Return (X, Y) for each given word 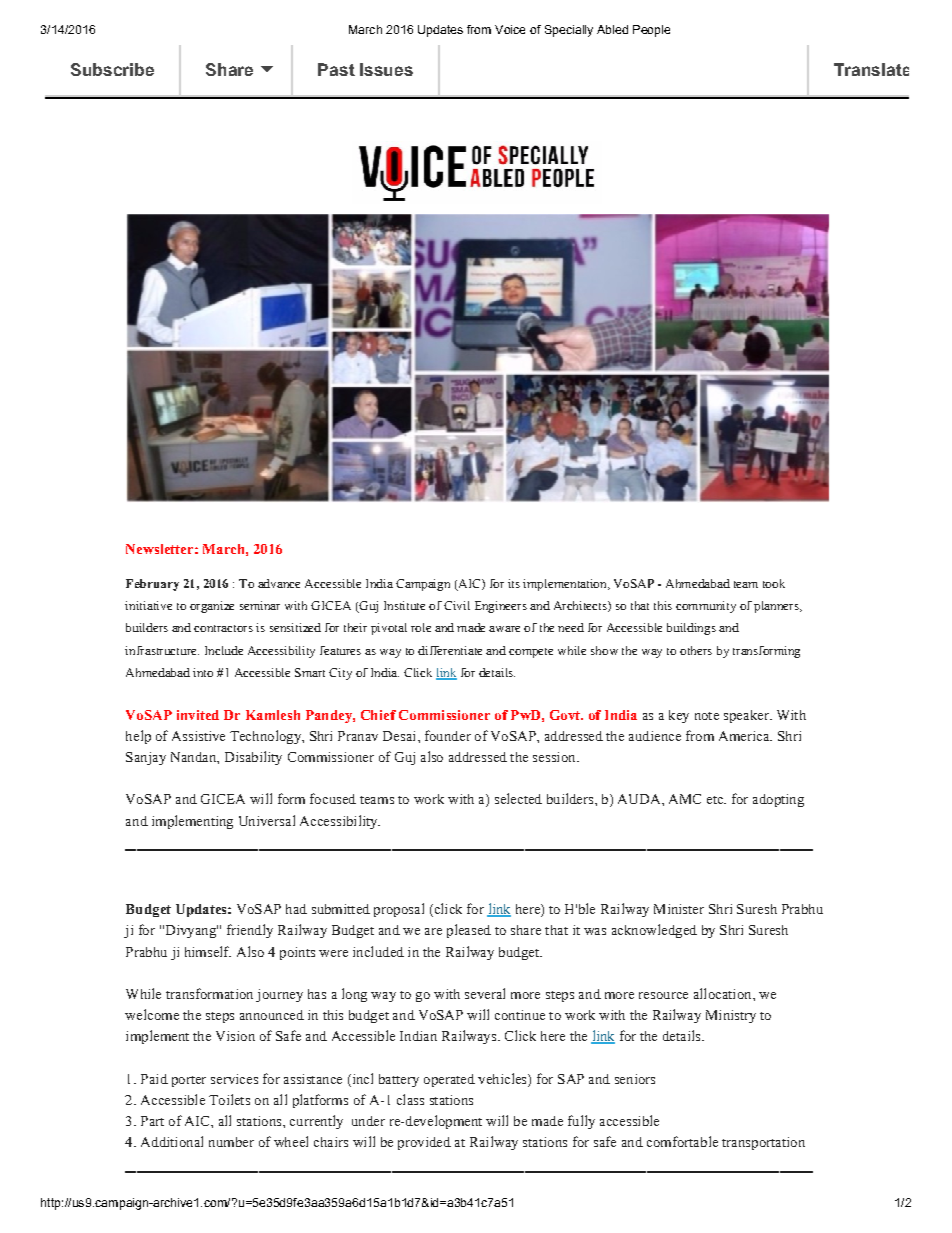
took (774, 583)
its (514, 583)
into (203, 672)
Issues (386, 69)
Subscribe (112, 69)
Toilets (229, 1099)
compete (531, 653)
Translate (871, 69)
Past (336, 69)
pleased (469, 931)
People (651, 31)
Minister (679, 909)
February (152, 585)
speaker (747, 716)
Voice (510, 29)
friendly (250, 931)
